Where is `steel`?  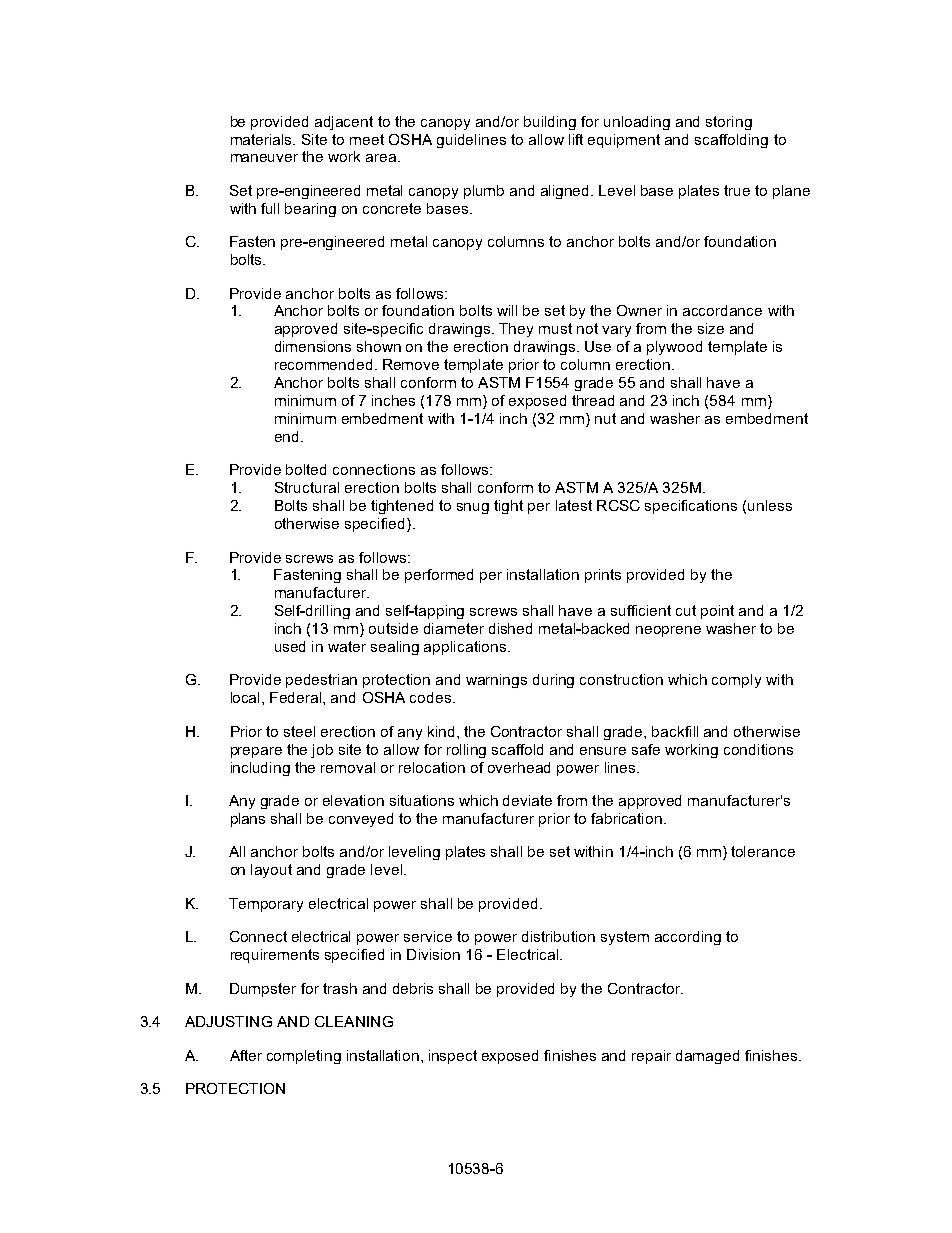 steel is located at coordinates (299, 731).
